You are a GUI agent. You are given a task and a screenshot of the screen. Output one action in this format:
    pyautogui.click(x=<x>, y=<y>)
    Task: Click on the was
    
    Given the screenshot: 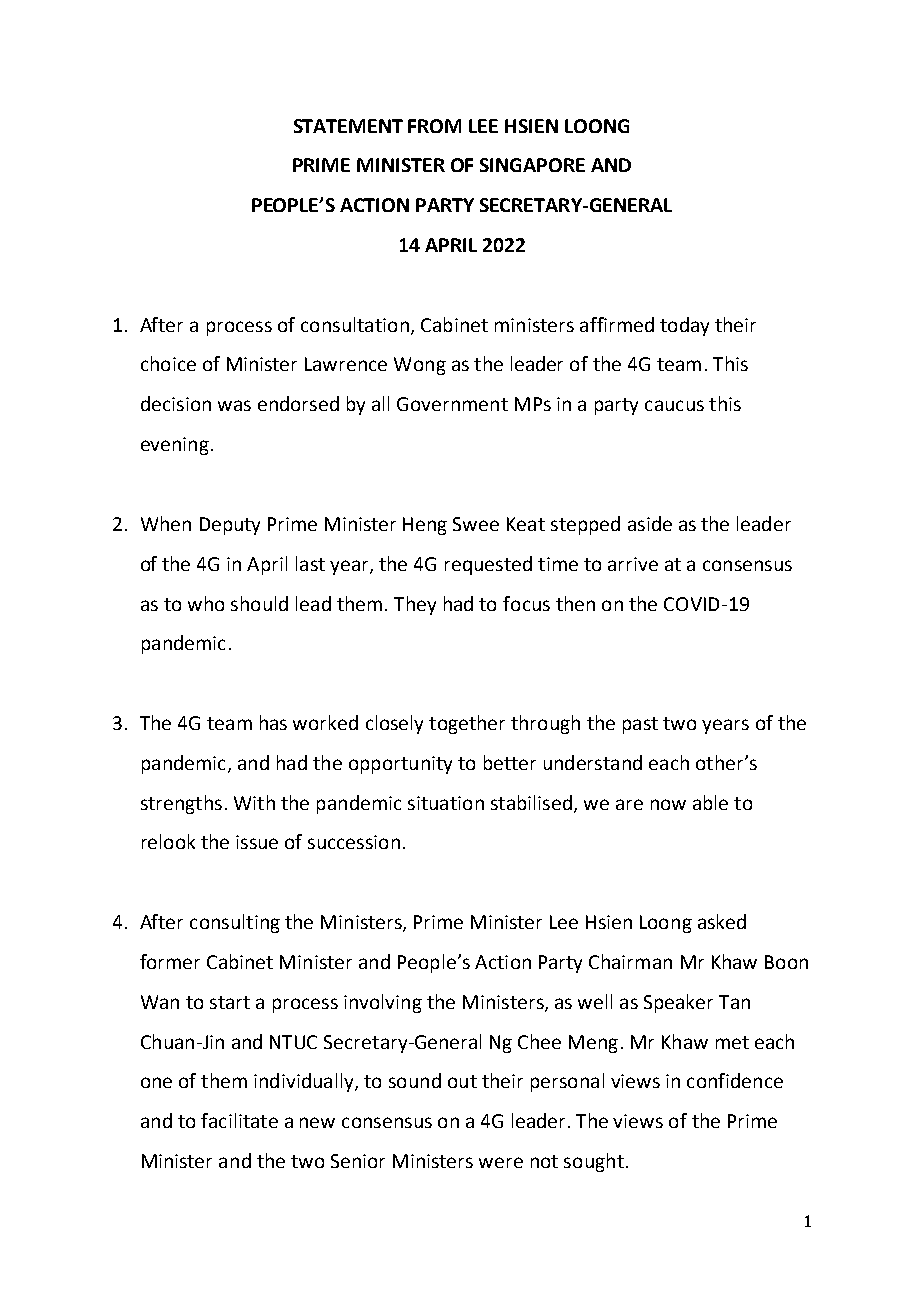 What is the action you would take?
    pyautogui.click(x=234, y=405)
